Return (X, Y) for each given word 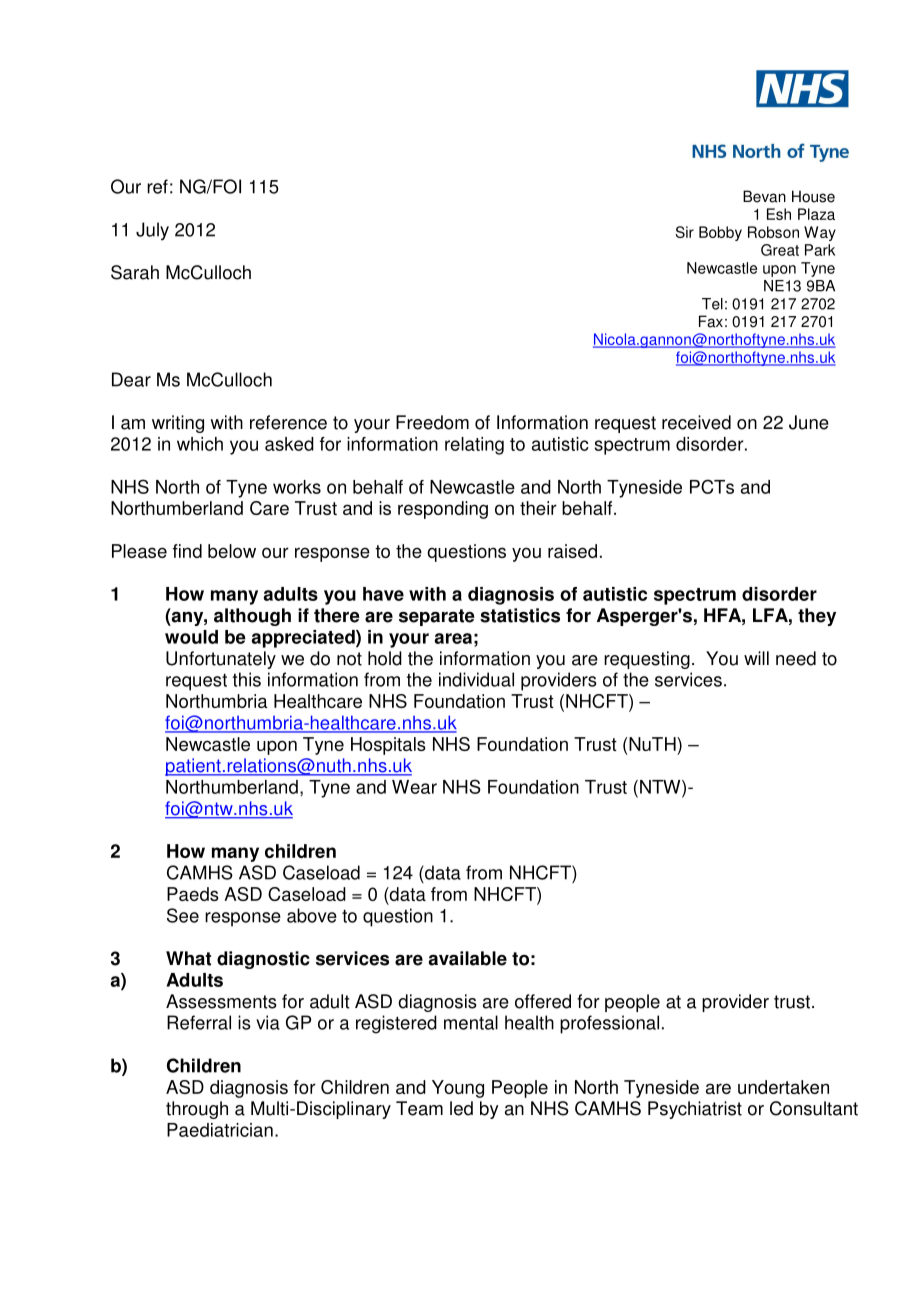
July (152, 231)
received (696, 422)
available (467, 958)
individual (476, 679)
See (183, 915)
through (197, 1110)
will (756, 658)
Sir (685, 232)
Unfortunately (221, 660)
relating (474, 446)
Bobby (720, 233)
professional (609, 1024)
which (200, 444)
